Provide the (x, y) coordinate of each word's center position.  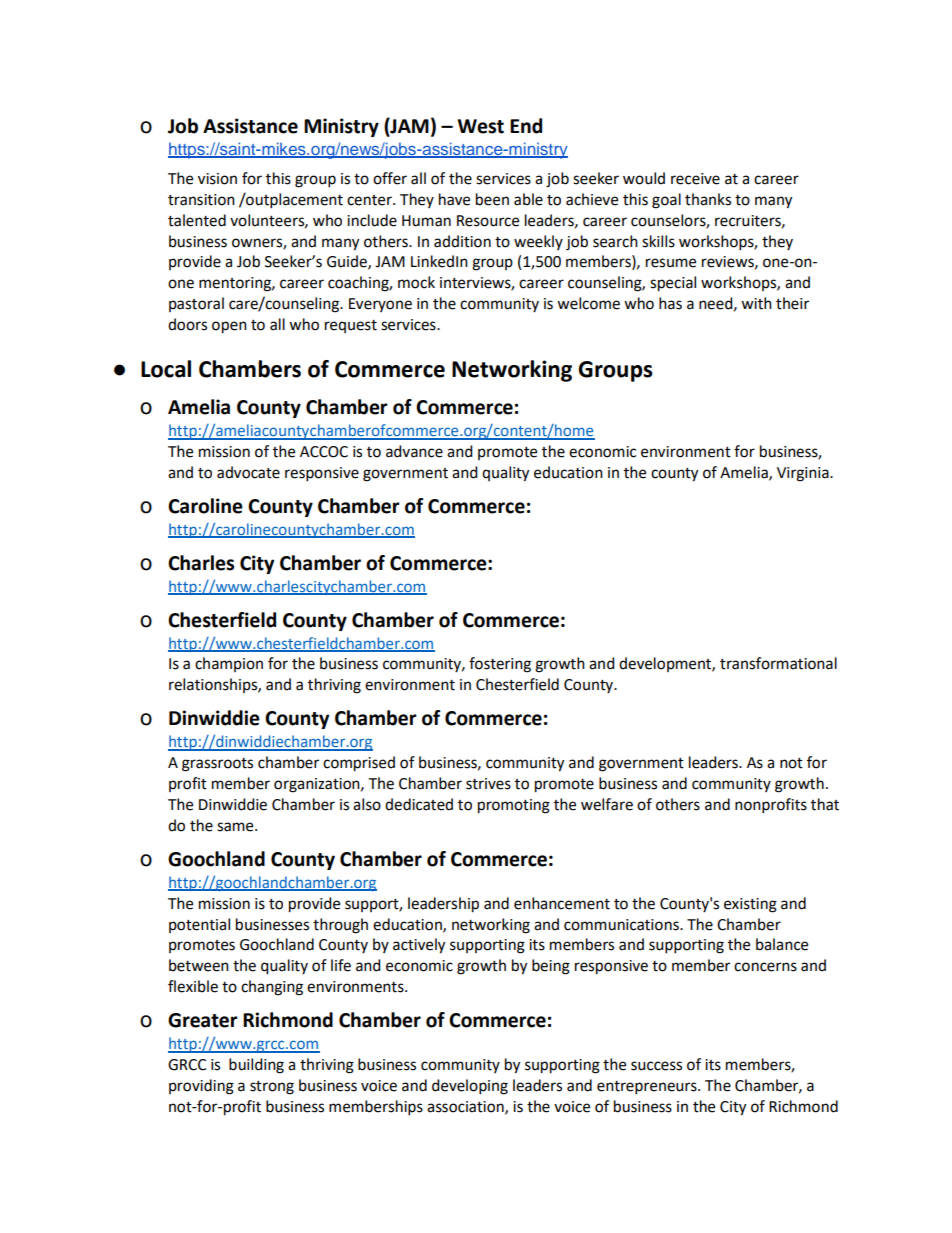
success (656, 1066)
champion (229, 664)
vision (217, 179)
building (256, 1066)
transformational (778, 663)
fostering (500, 665)
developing (470, 1087)
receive (695, 179)
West (481, 126)
